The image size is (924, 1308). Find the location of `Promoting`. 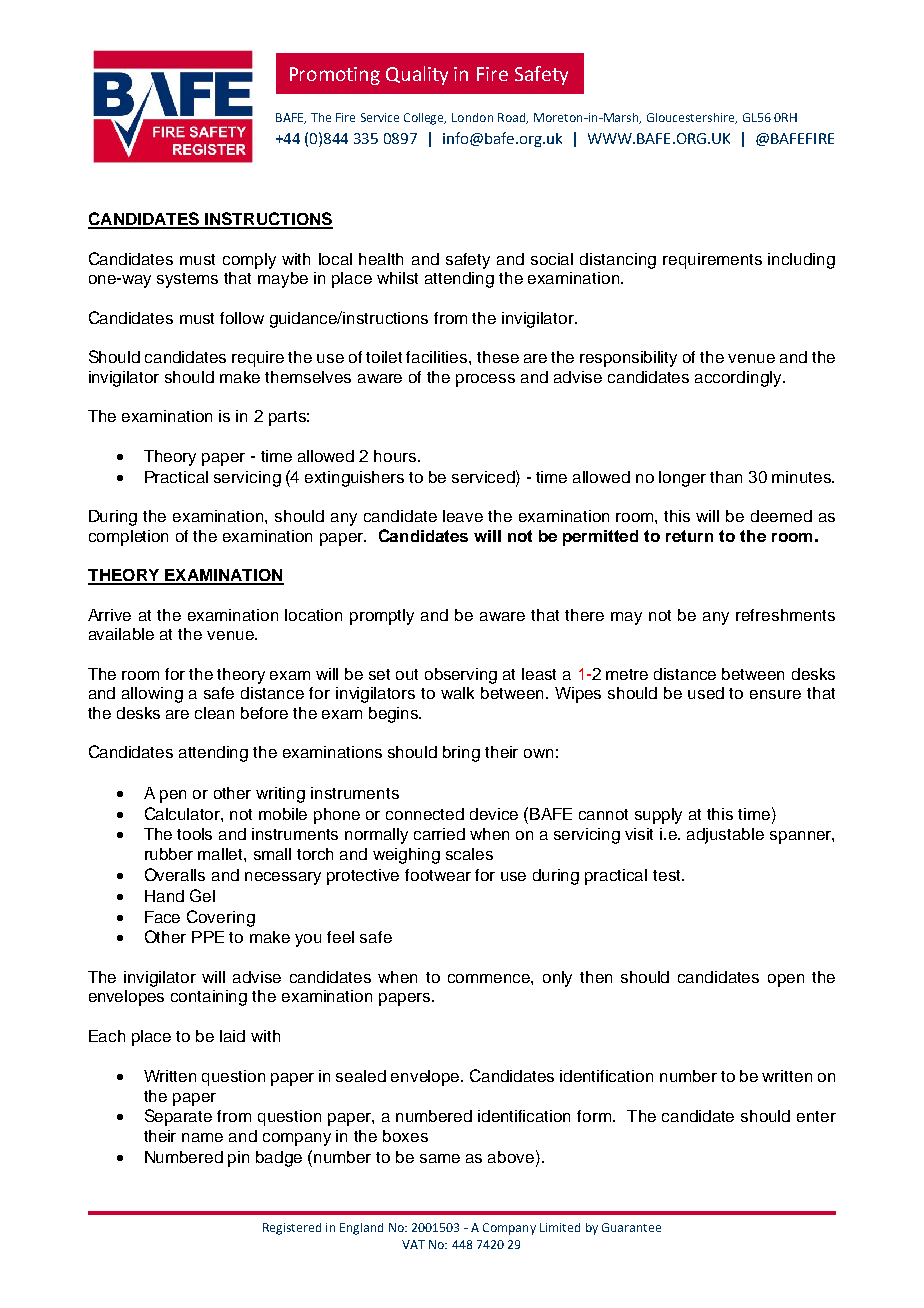

Promoting is located at coordinates (335, 76).
